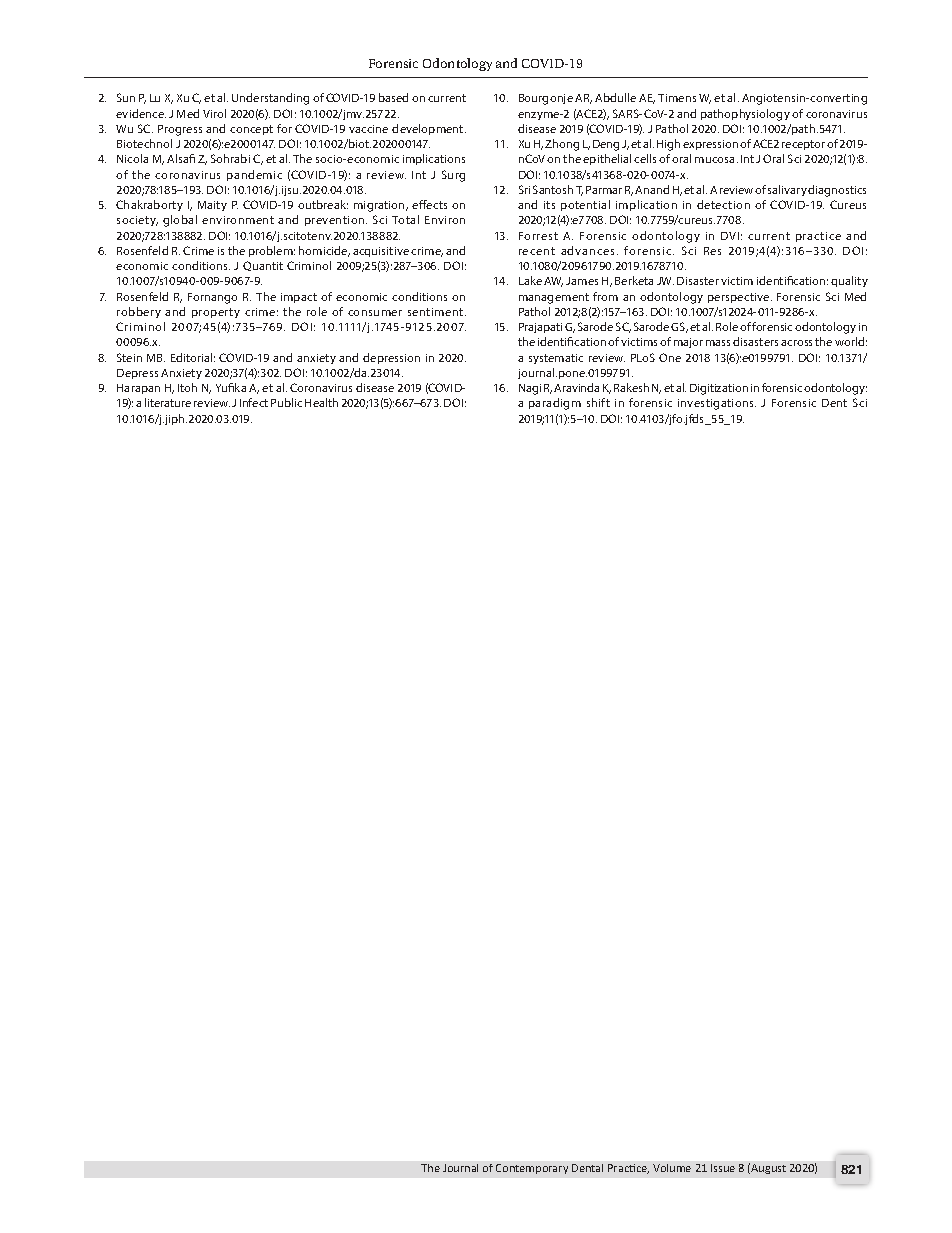 The width and height of the screenshot is (952, 1233). What do you see at coordinates (254, 402) in the screenshot?
I see `Infect` at bounding box center [254, 402].
